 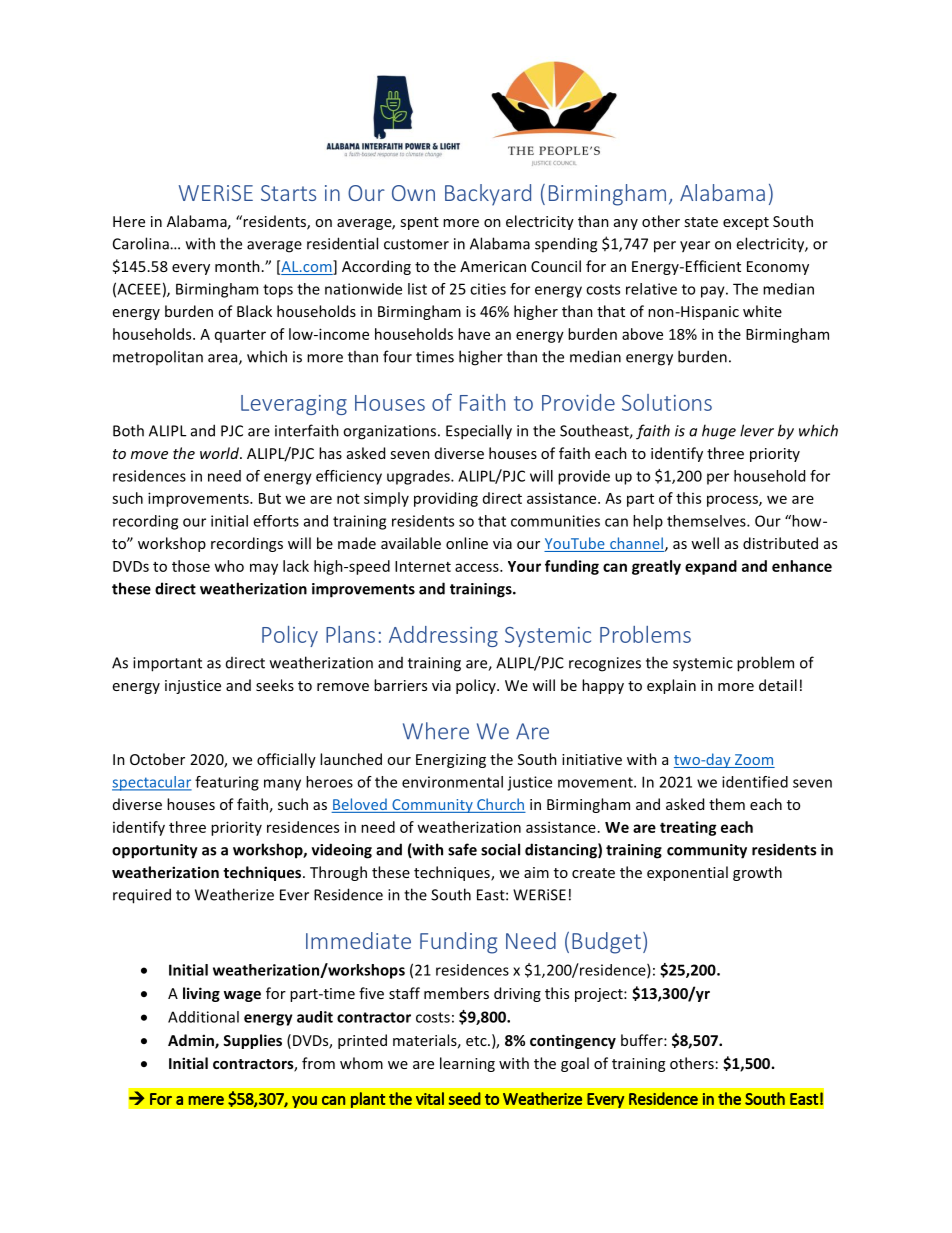 What do you see at coordinates (206, 1100) in the document?
I see `mere` at bounding box center [206, 1100].
